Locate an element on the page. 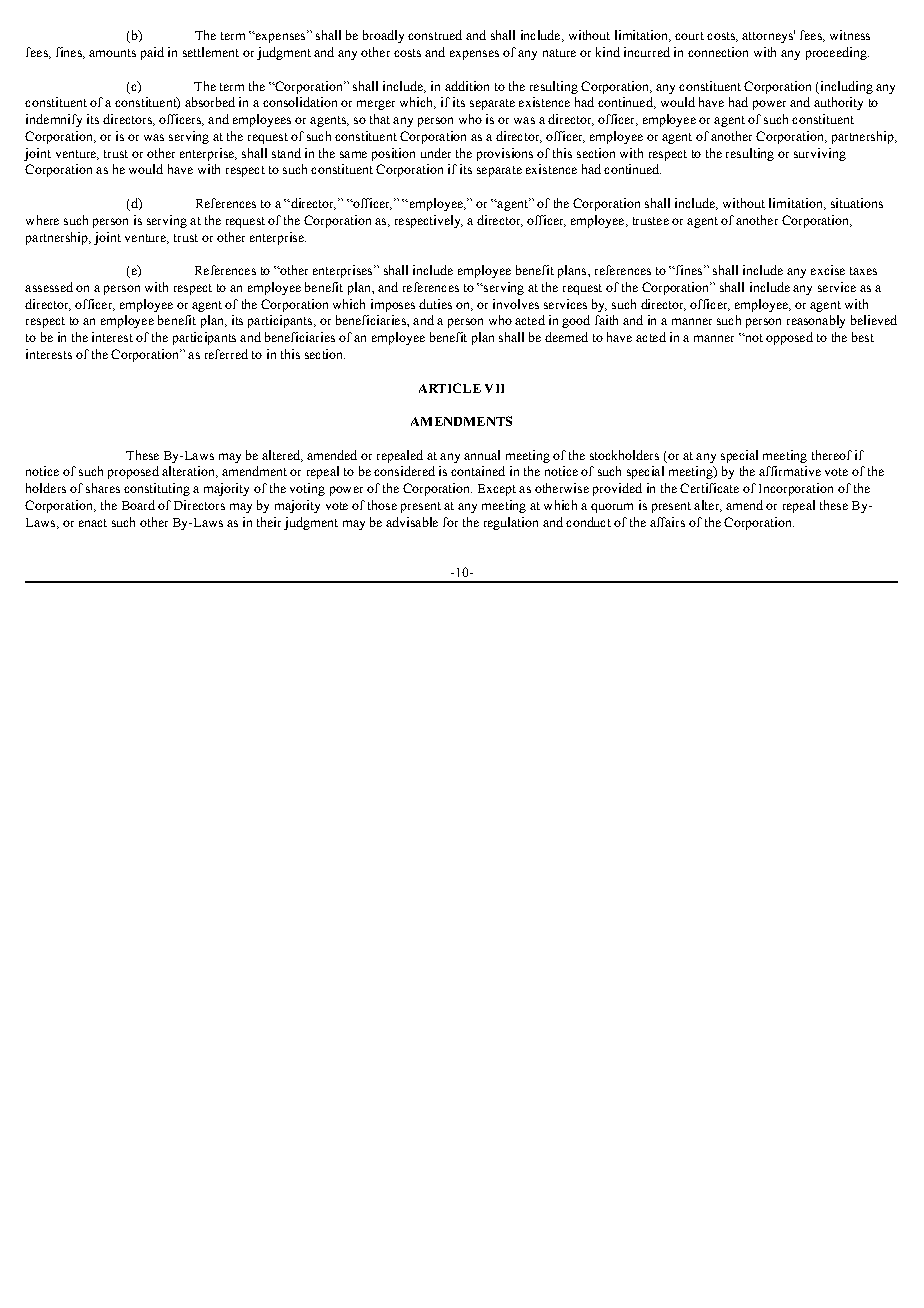 The width and height of the page is (924, 1308). excise is located at coordinates (828, 270).
